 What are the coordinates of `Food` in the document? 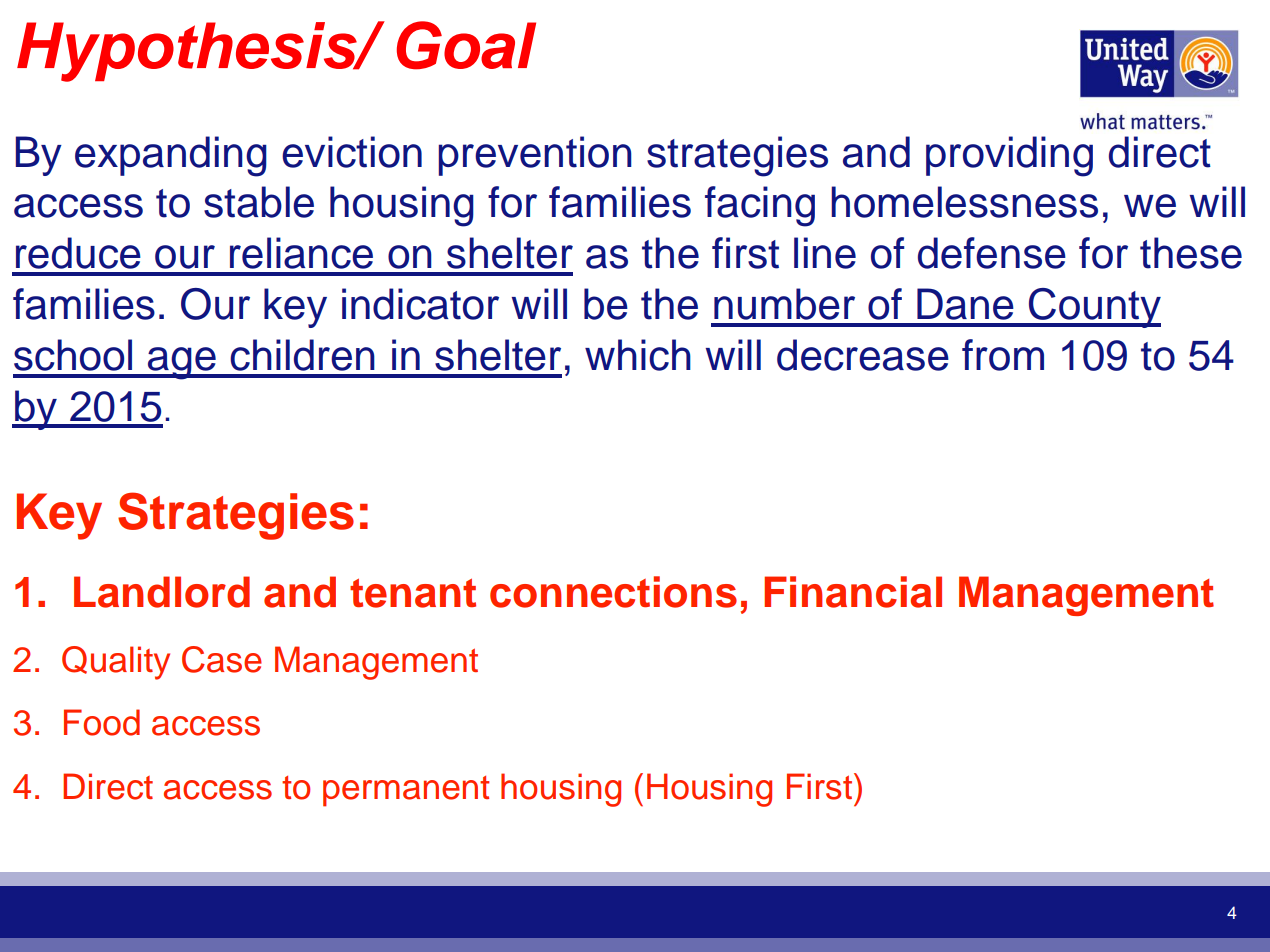 It's located at (102, 722).
